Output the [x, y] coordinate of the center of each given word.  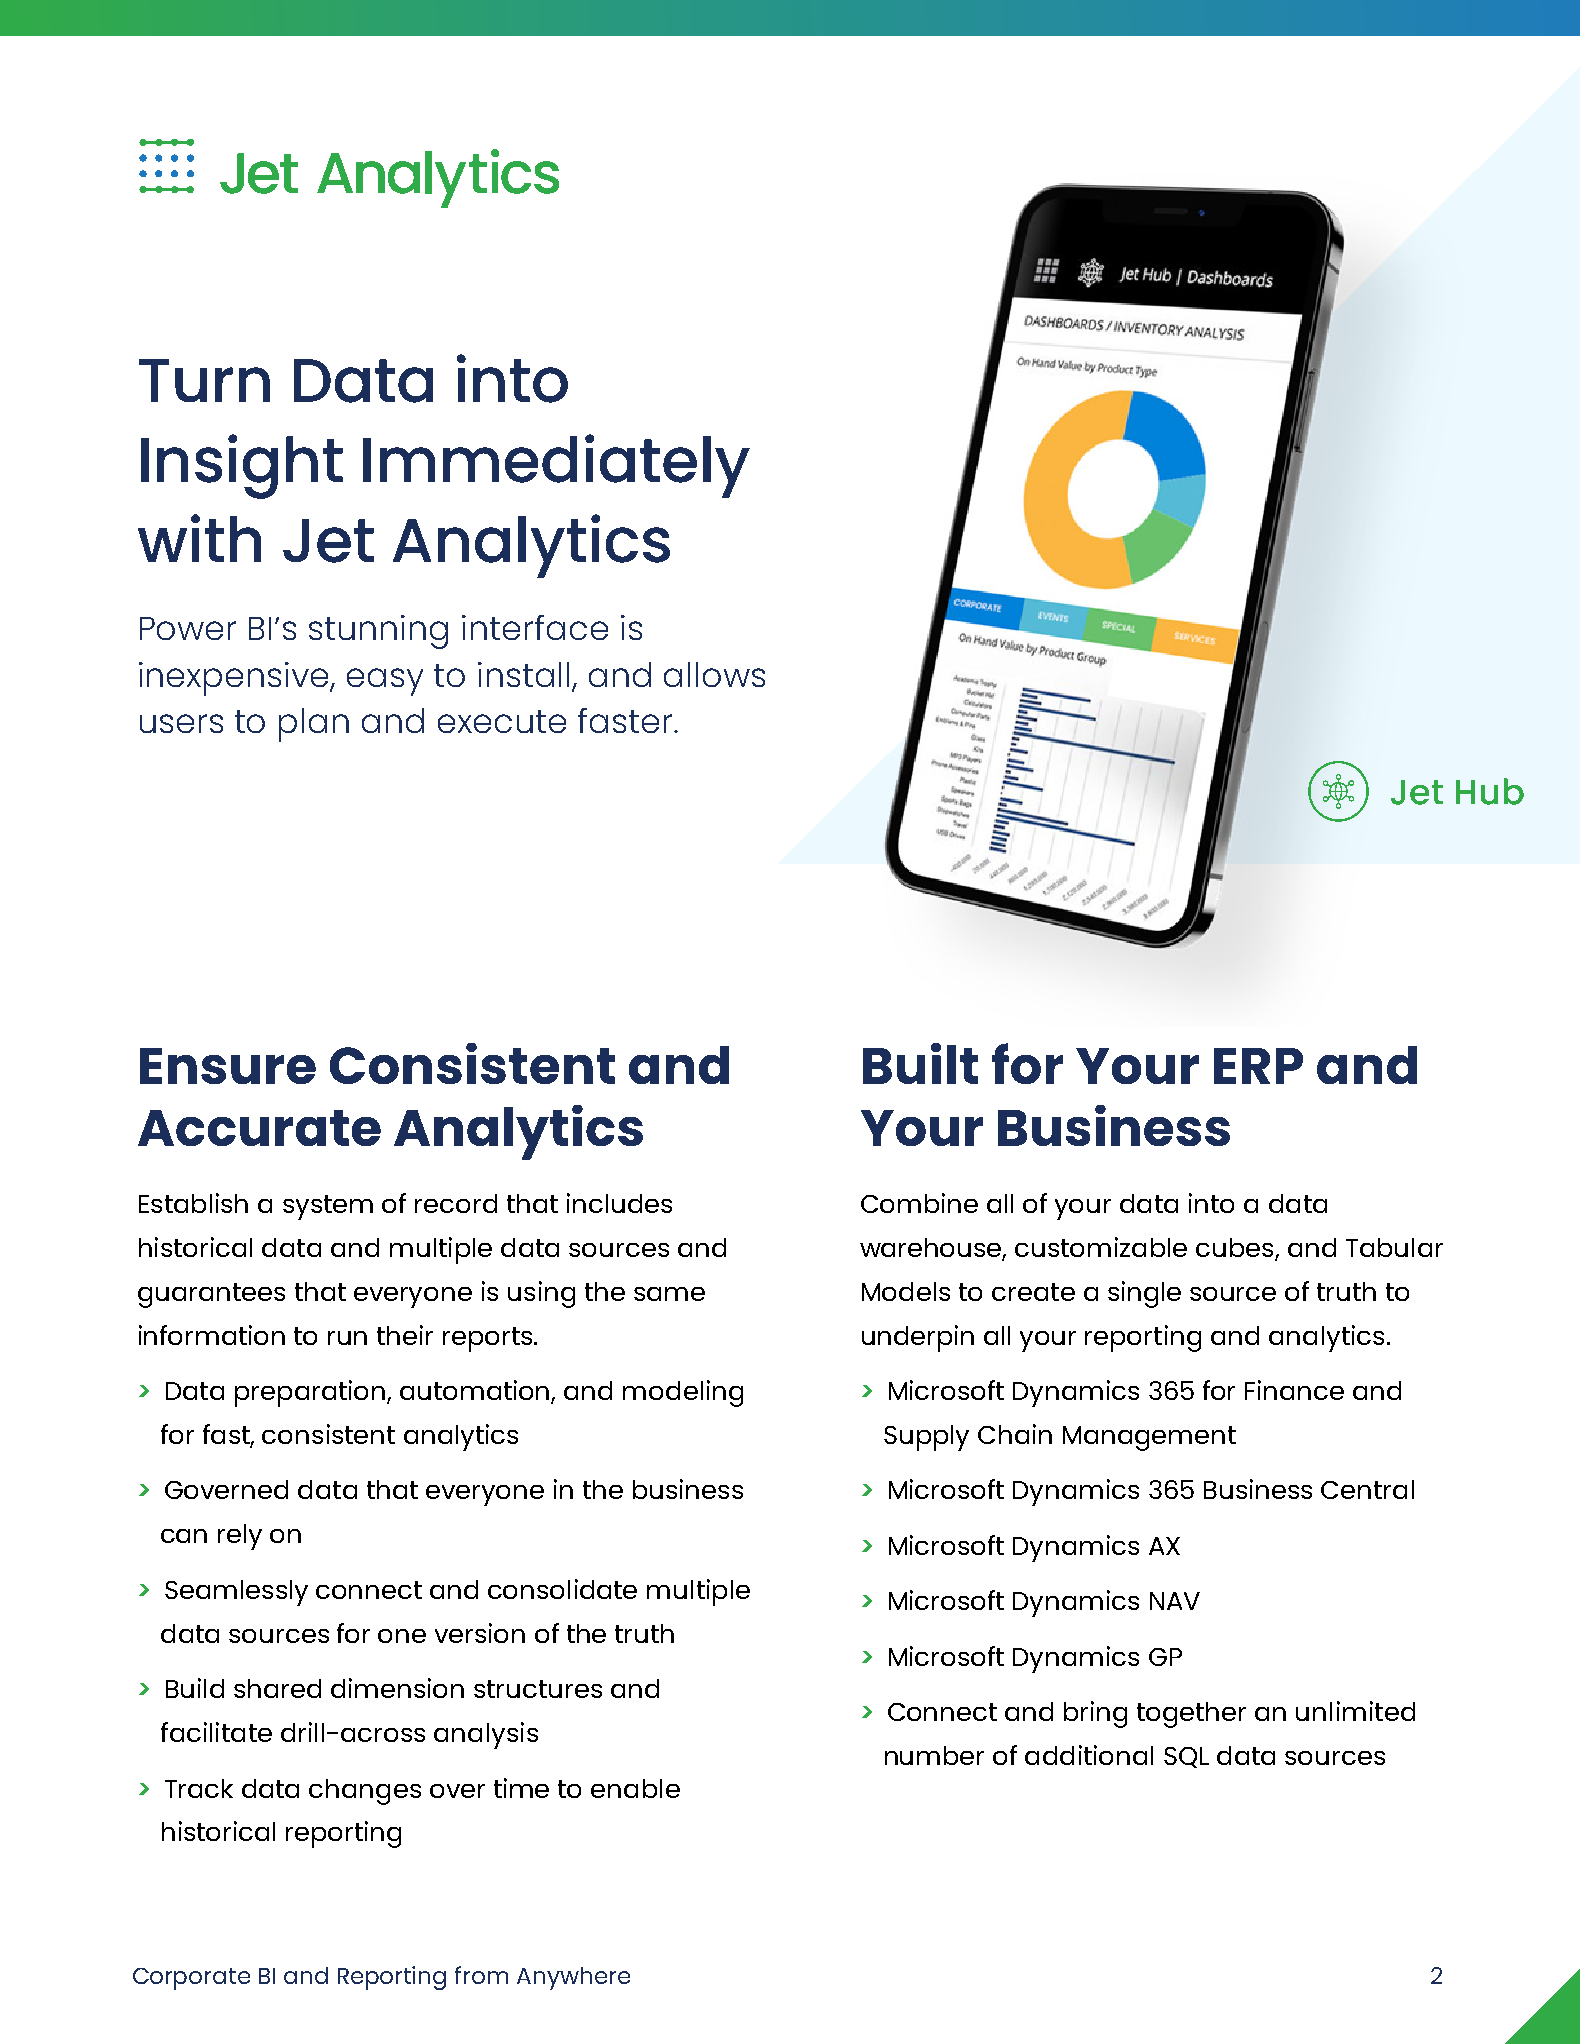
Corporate [191, 1979]
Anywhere [573, 1978]
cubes [1236, 1249]
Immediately [556, 466]
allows [714, 674]
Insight [242, 466]
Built [920, 1063]
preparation [311, 1393]
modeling [683, 1393]
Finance [1294, 1390]
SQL [1186, 1757]
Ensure [228, 1066]
